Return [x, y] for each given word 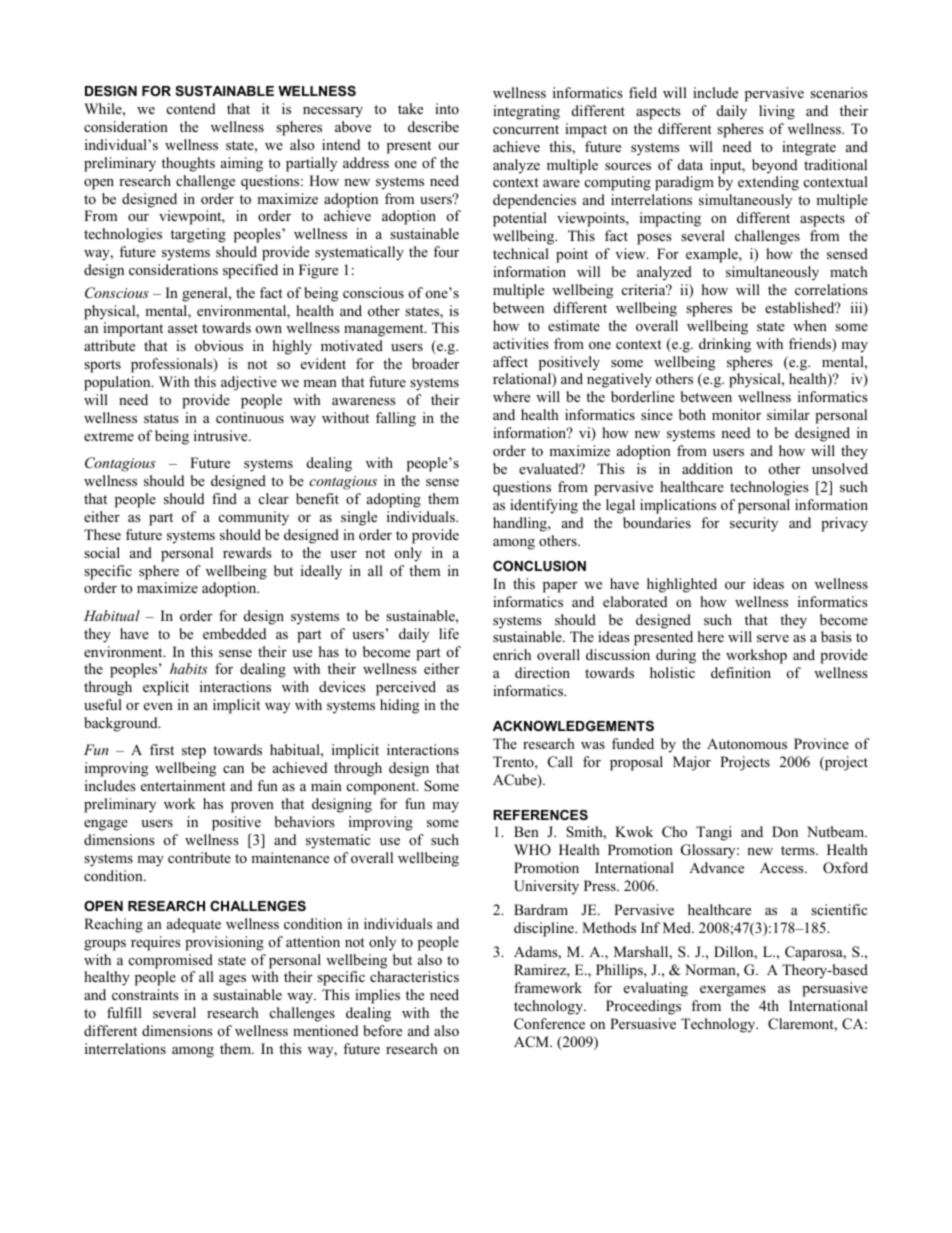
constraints [145, 994]
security [754, 524]
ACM [532, 1042]
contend [191, 108]
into [447, 108]
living [777, 112]
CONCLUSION [539, 566]
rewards [247, 552]
